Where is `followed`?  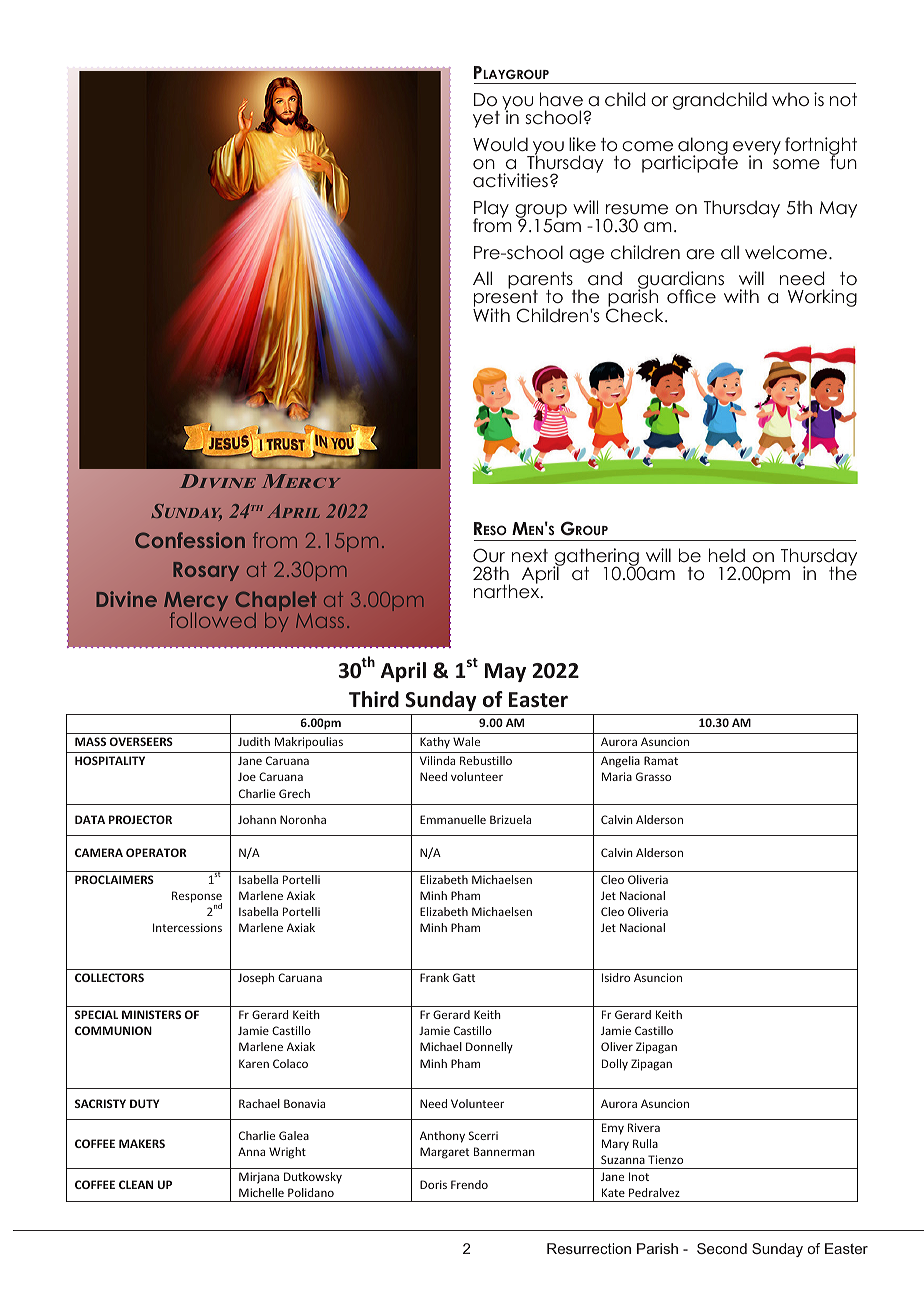 followed is located at coordinates (213, 619).
